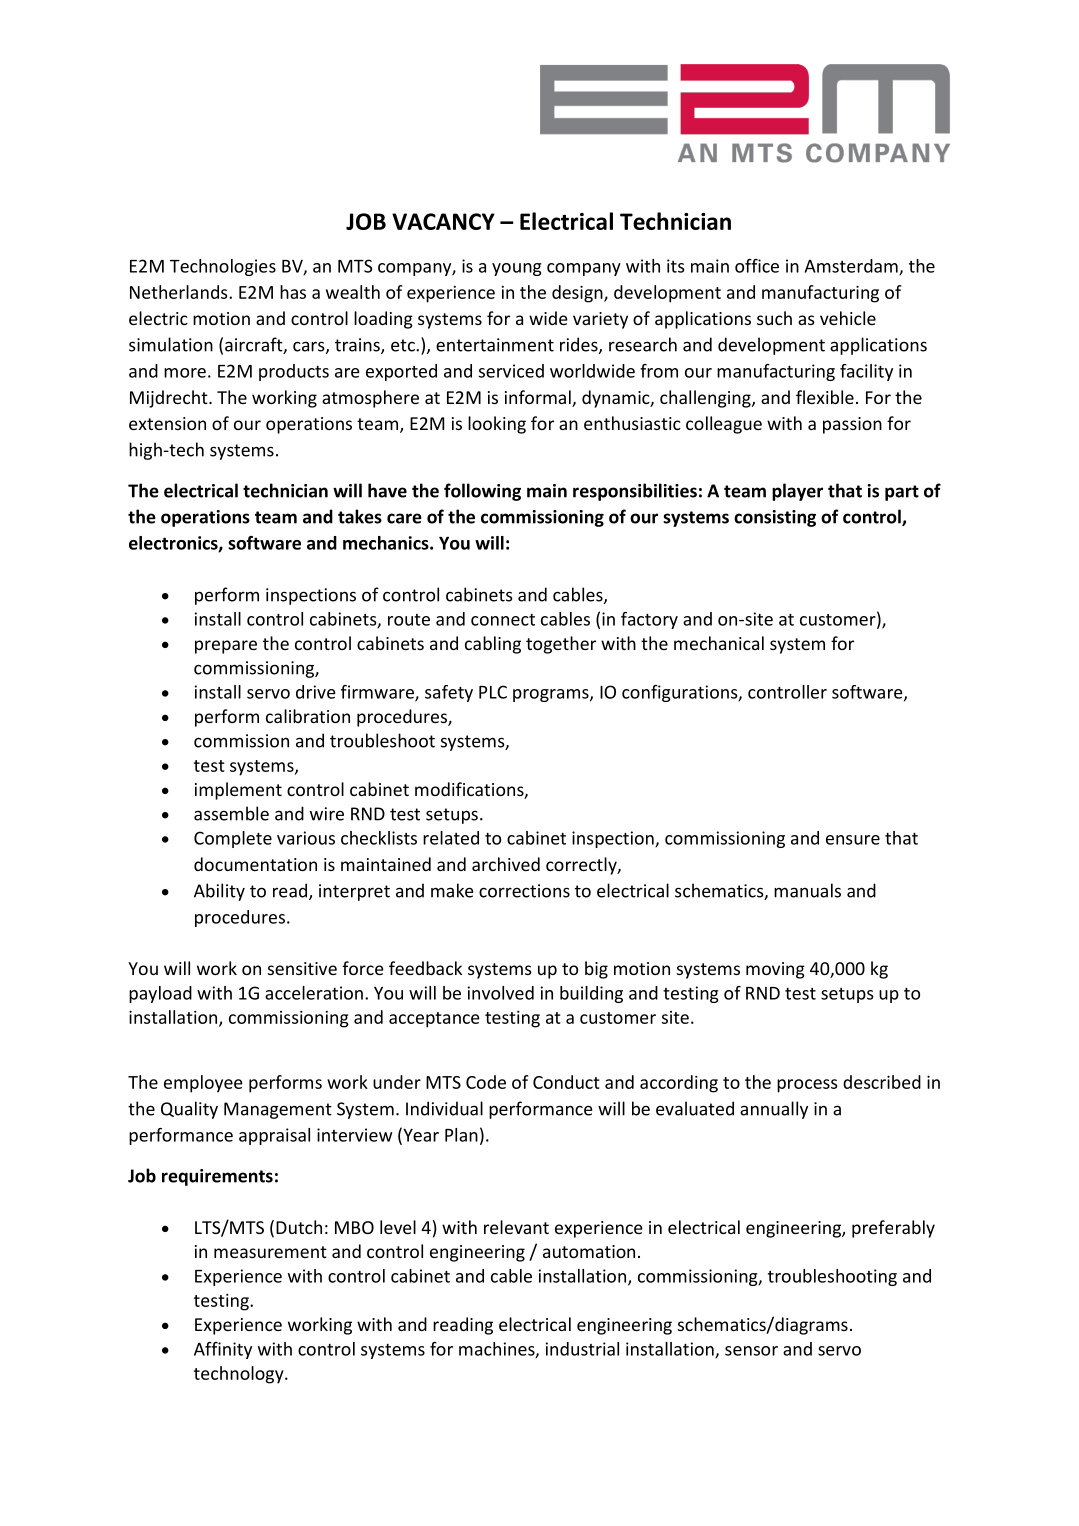 The height and width of the screenshot is (1526, 1079). What do you see at coordinates (751, 1351) in the screenshot?
I see `sensor` at bounding box center [751, 1351].
